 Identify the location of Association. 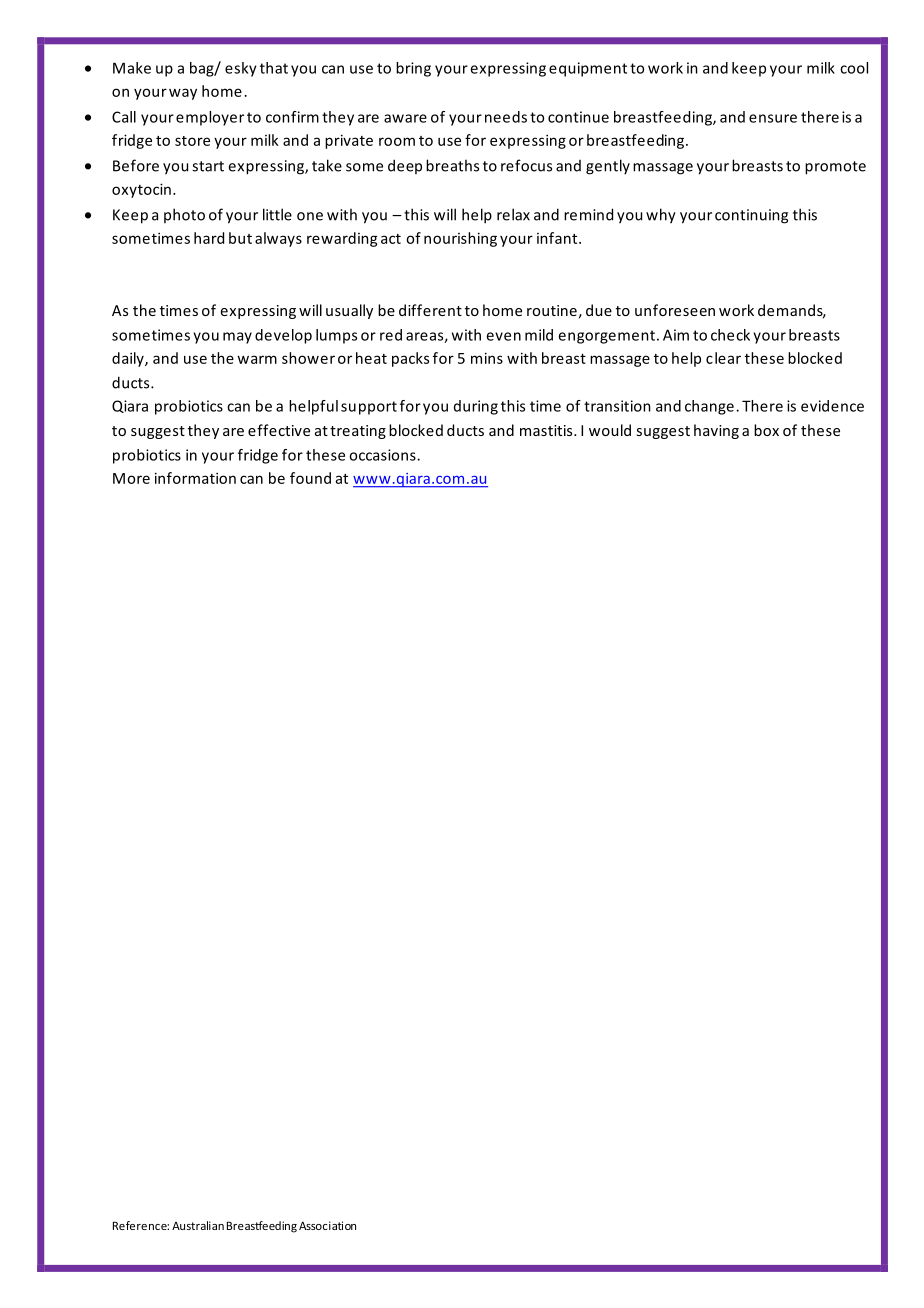
(327, 1225).
